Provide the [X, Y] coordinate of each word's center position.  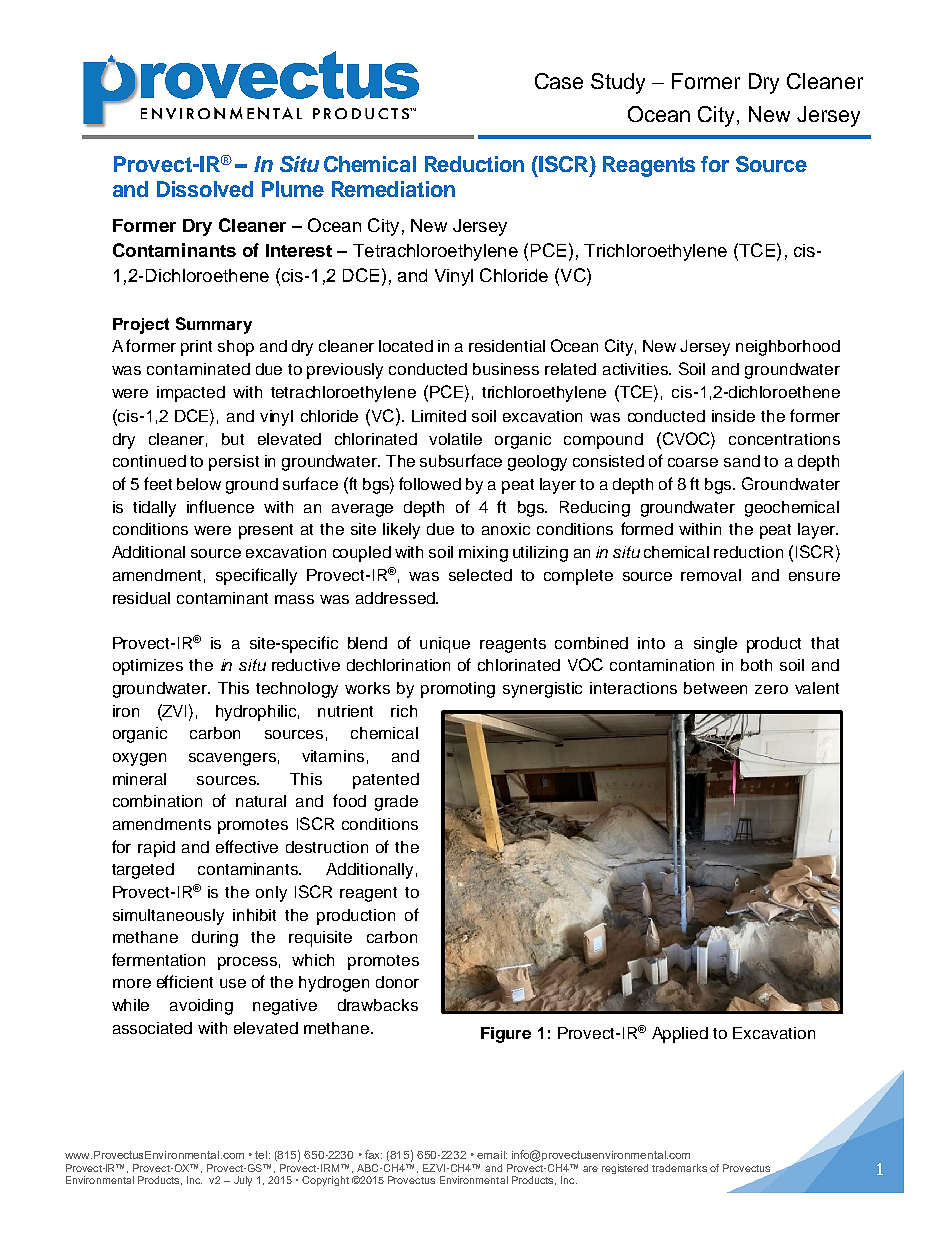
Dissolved [205, 189]
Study [618, 83]
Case [559, 81]
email [492, 1155]
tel [262, 1155]
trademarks [679, 1168]
